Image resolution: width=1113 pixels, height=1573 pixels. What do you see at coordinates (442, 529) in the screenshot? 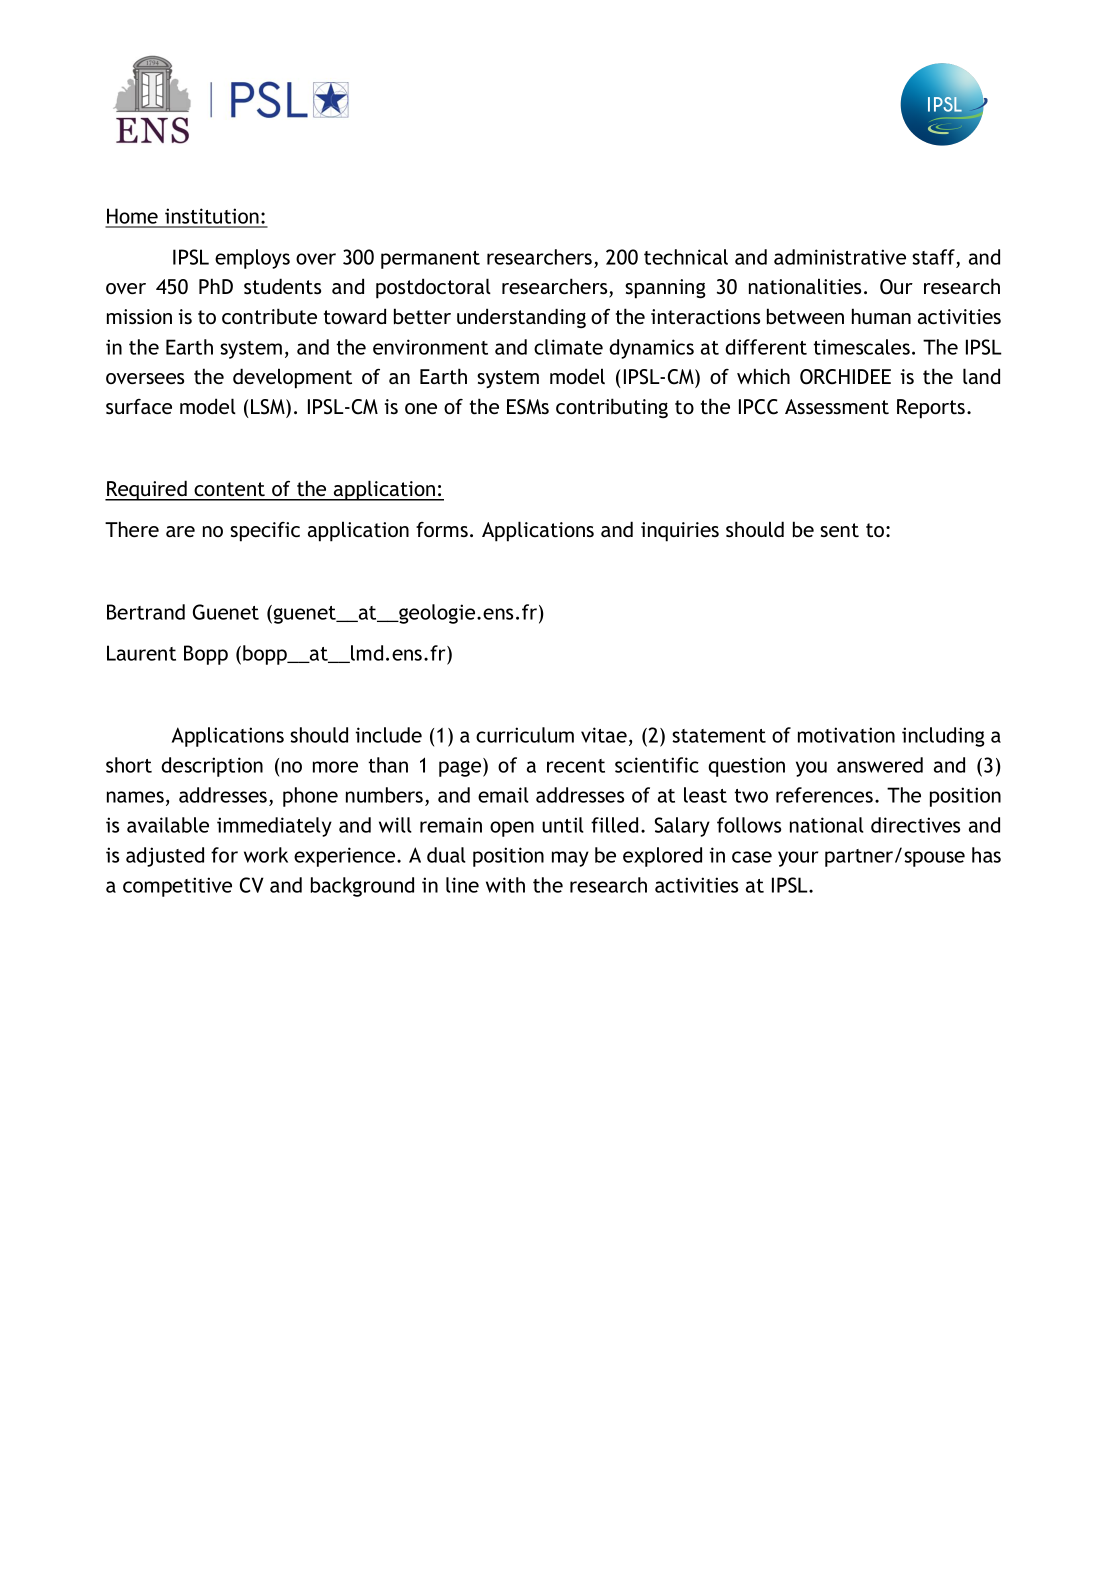
I see `forms` at bounding box center [442, 529].
